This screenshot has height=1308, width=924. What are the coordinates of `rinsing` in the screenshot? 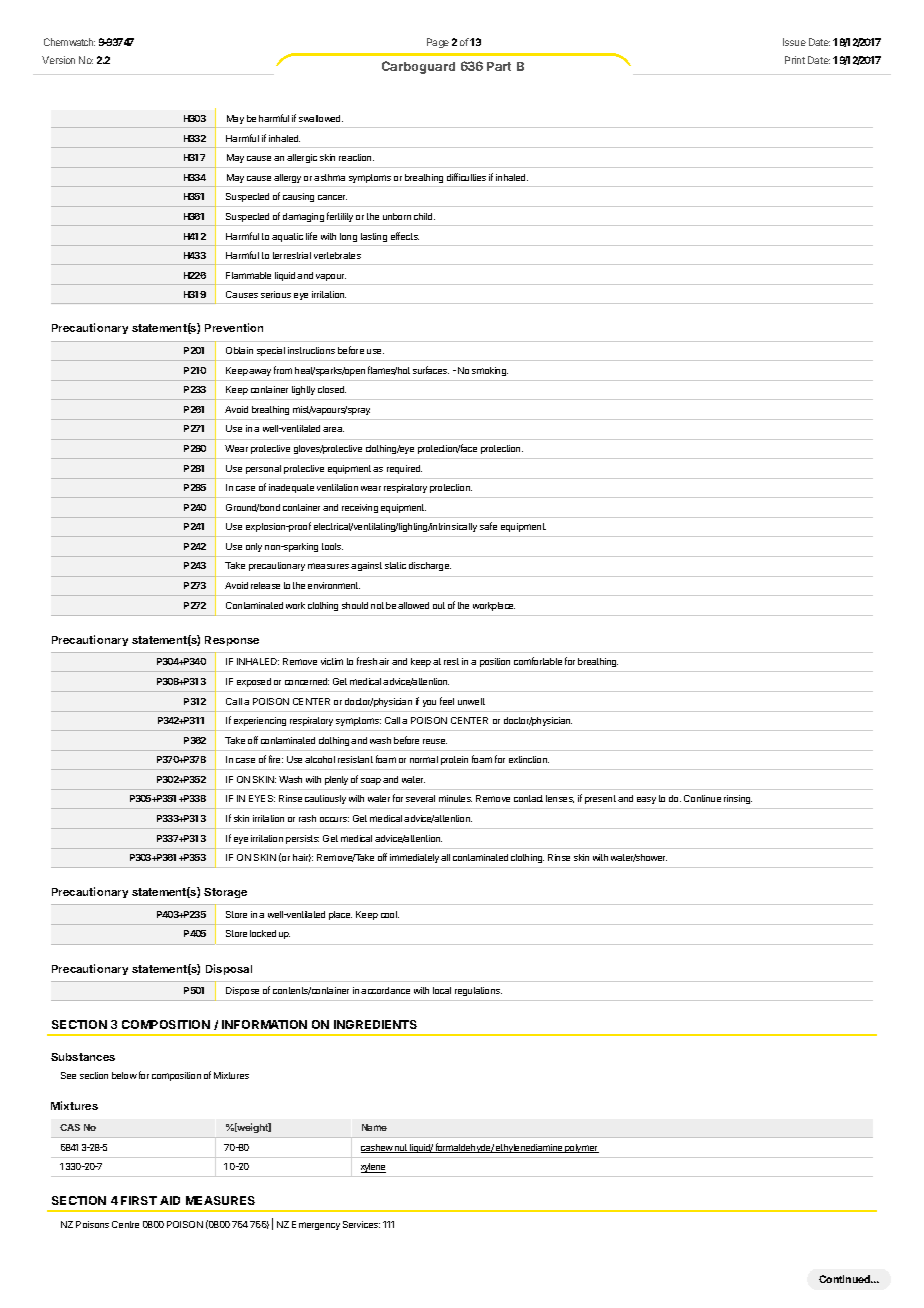 It's located at (738, 799).
